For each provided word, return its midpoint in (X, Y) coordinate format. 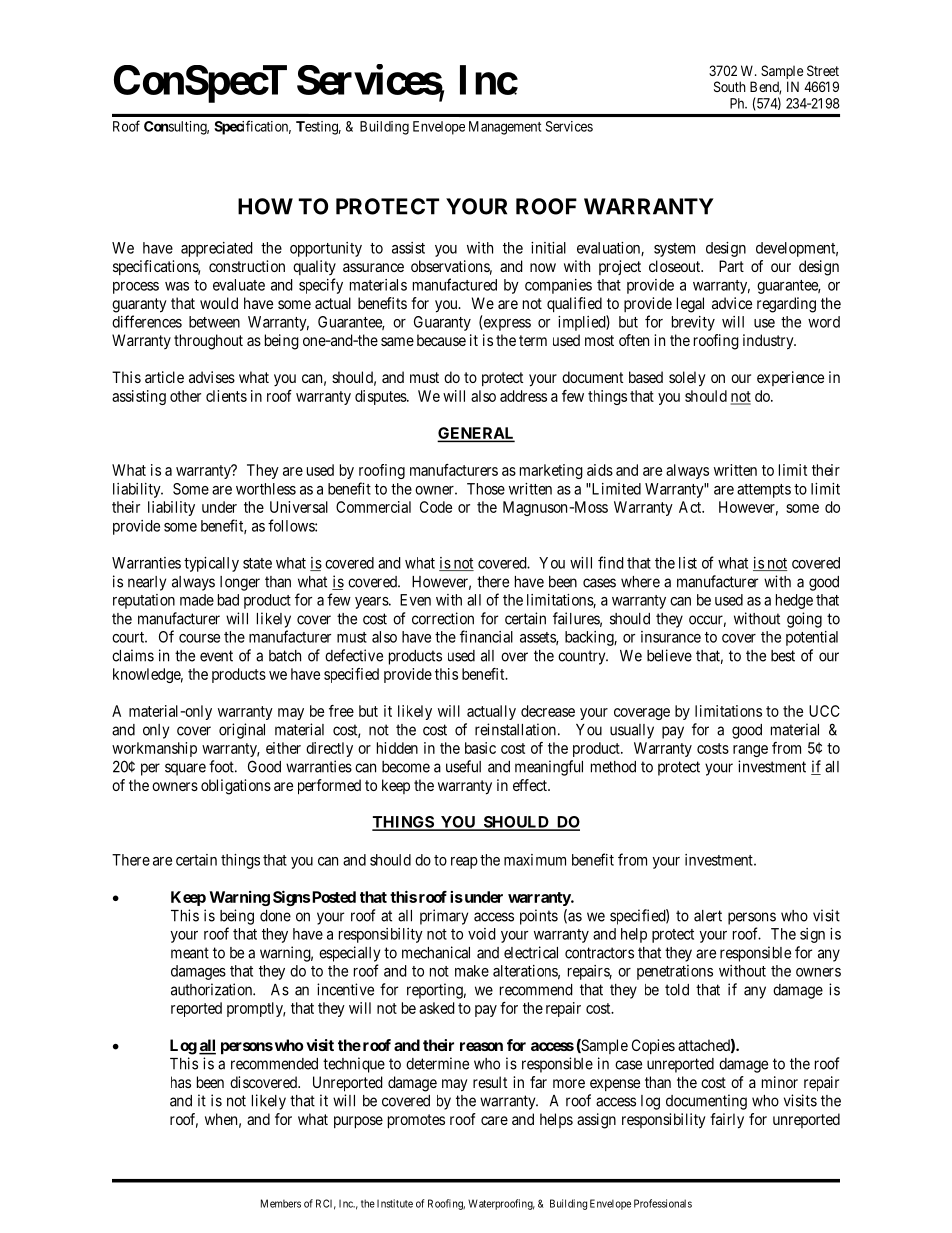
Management (505, 128)
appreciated (217, 249)
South (730, 86)
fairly (727, 1121)
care (494, 1120)
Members (281, 1203)
